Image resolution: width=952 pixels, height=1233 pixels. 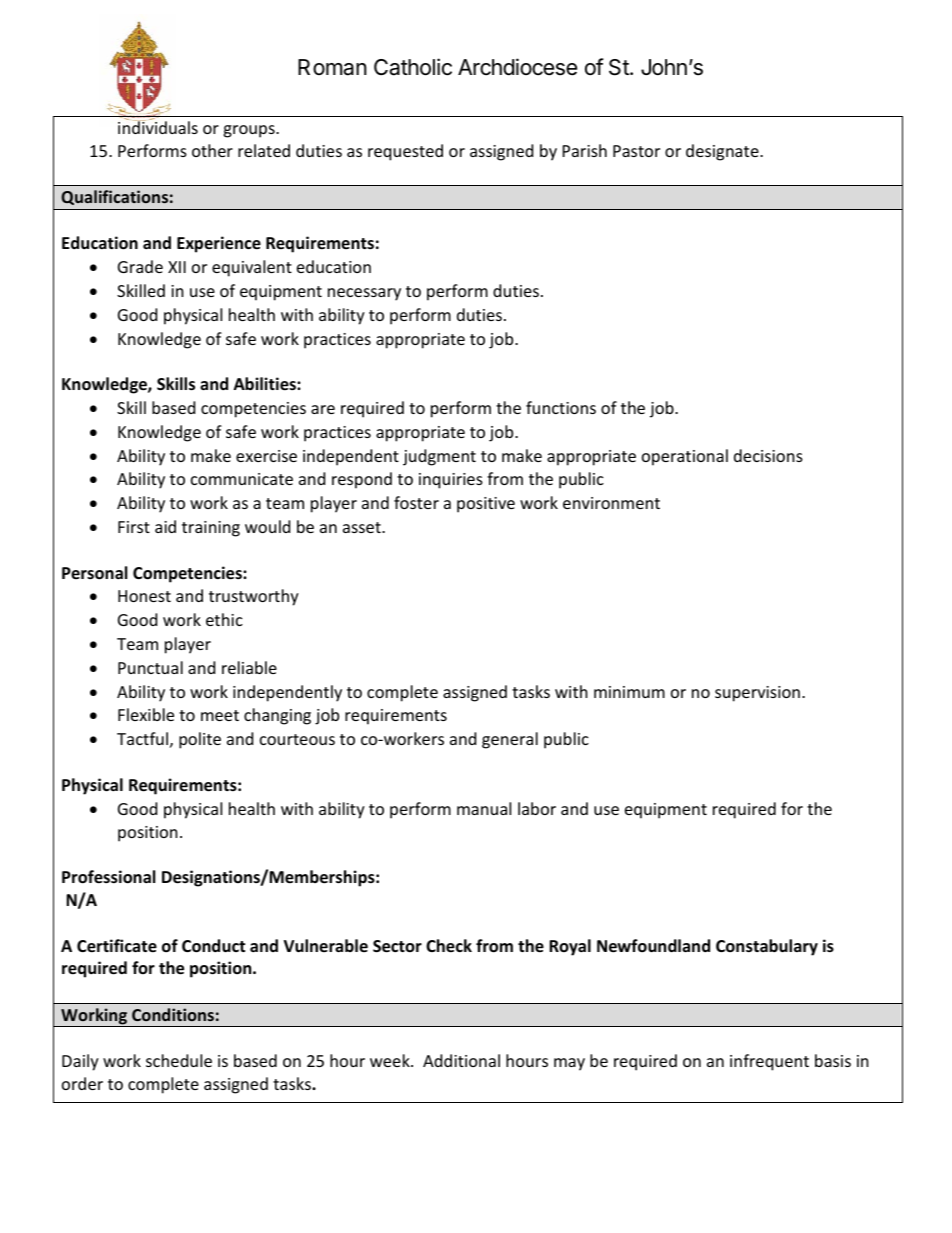 I want to click on Catholic, so click(x=413, y=67).
